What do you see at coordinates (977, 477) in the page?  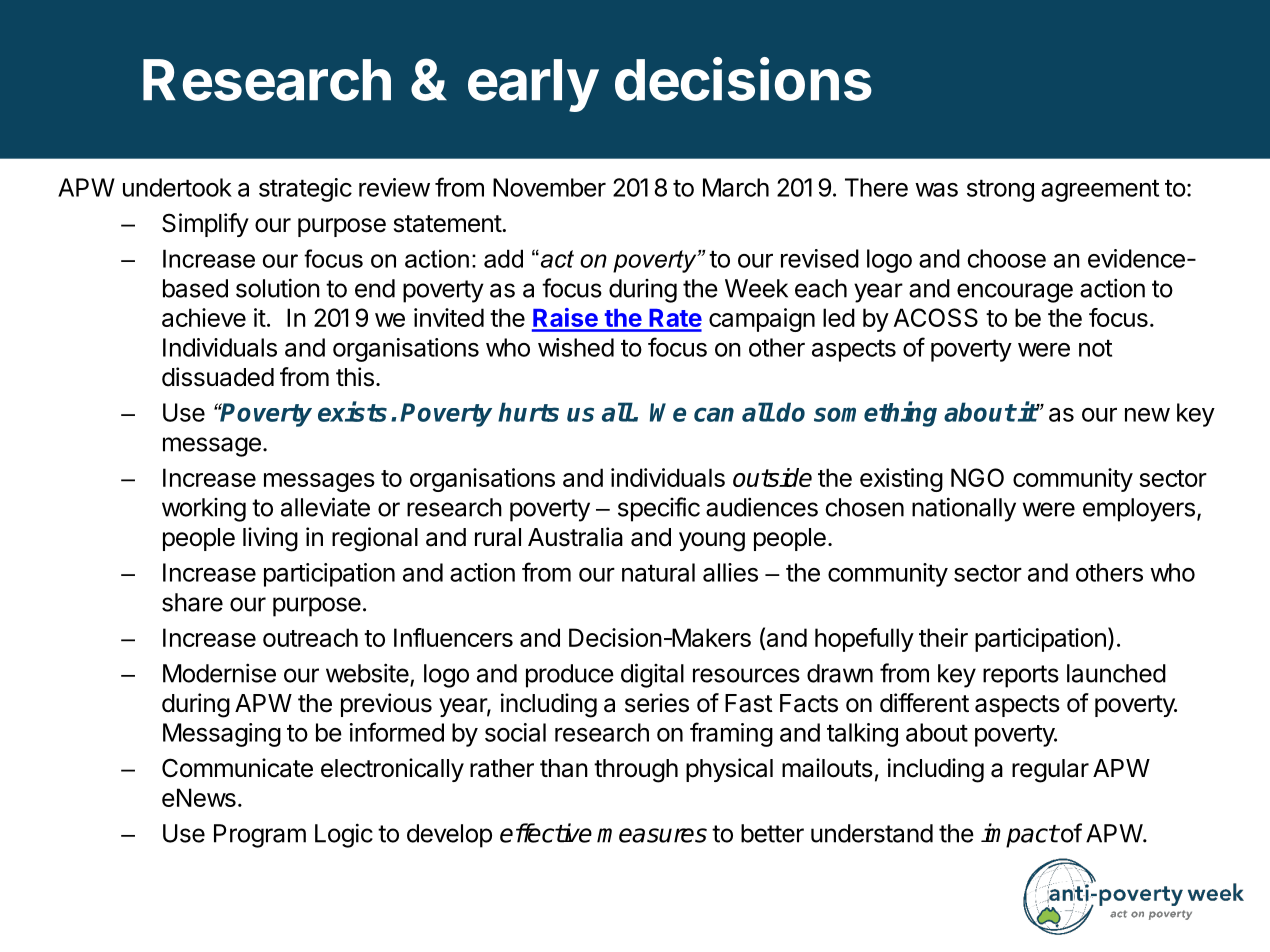 I see `NGO` at bounding box center [977, 477].
